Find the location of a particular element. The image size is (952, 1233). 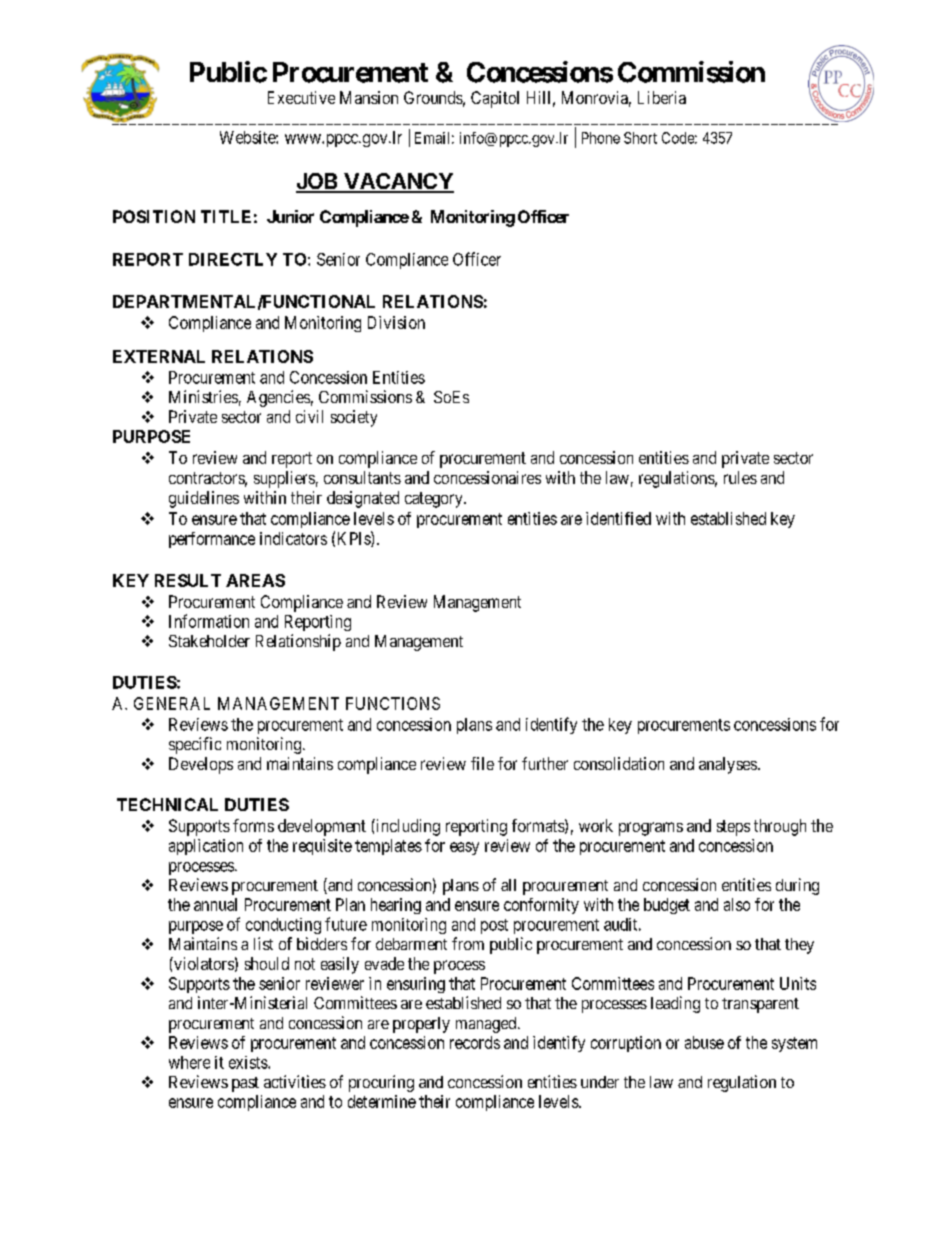

AREAS is located at coordinates (255, 580).
